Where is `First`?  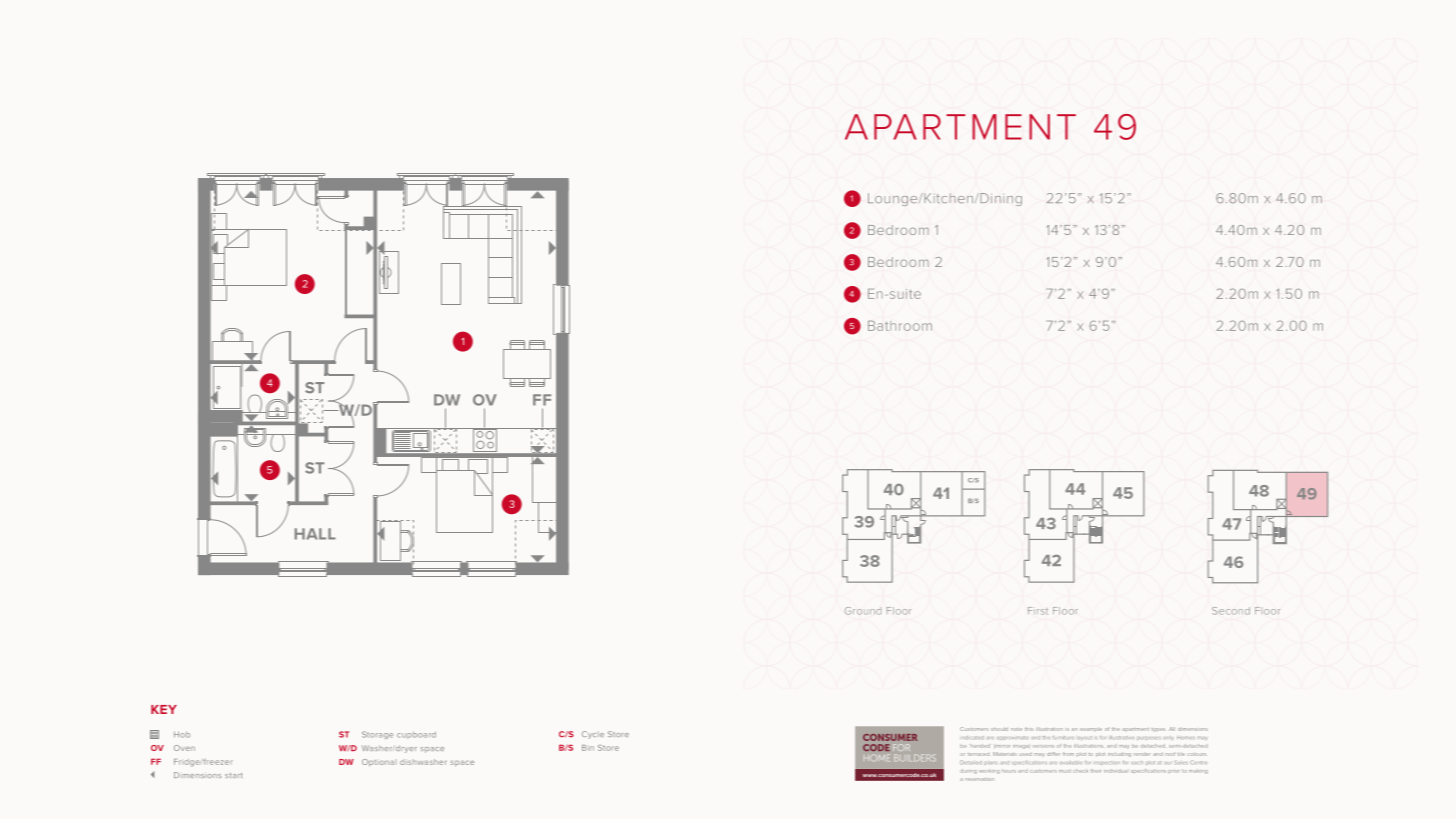
First is located at coordinates (1038, 611).
